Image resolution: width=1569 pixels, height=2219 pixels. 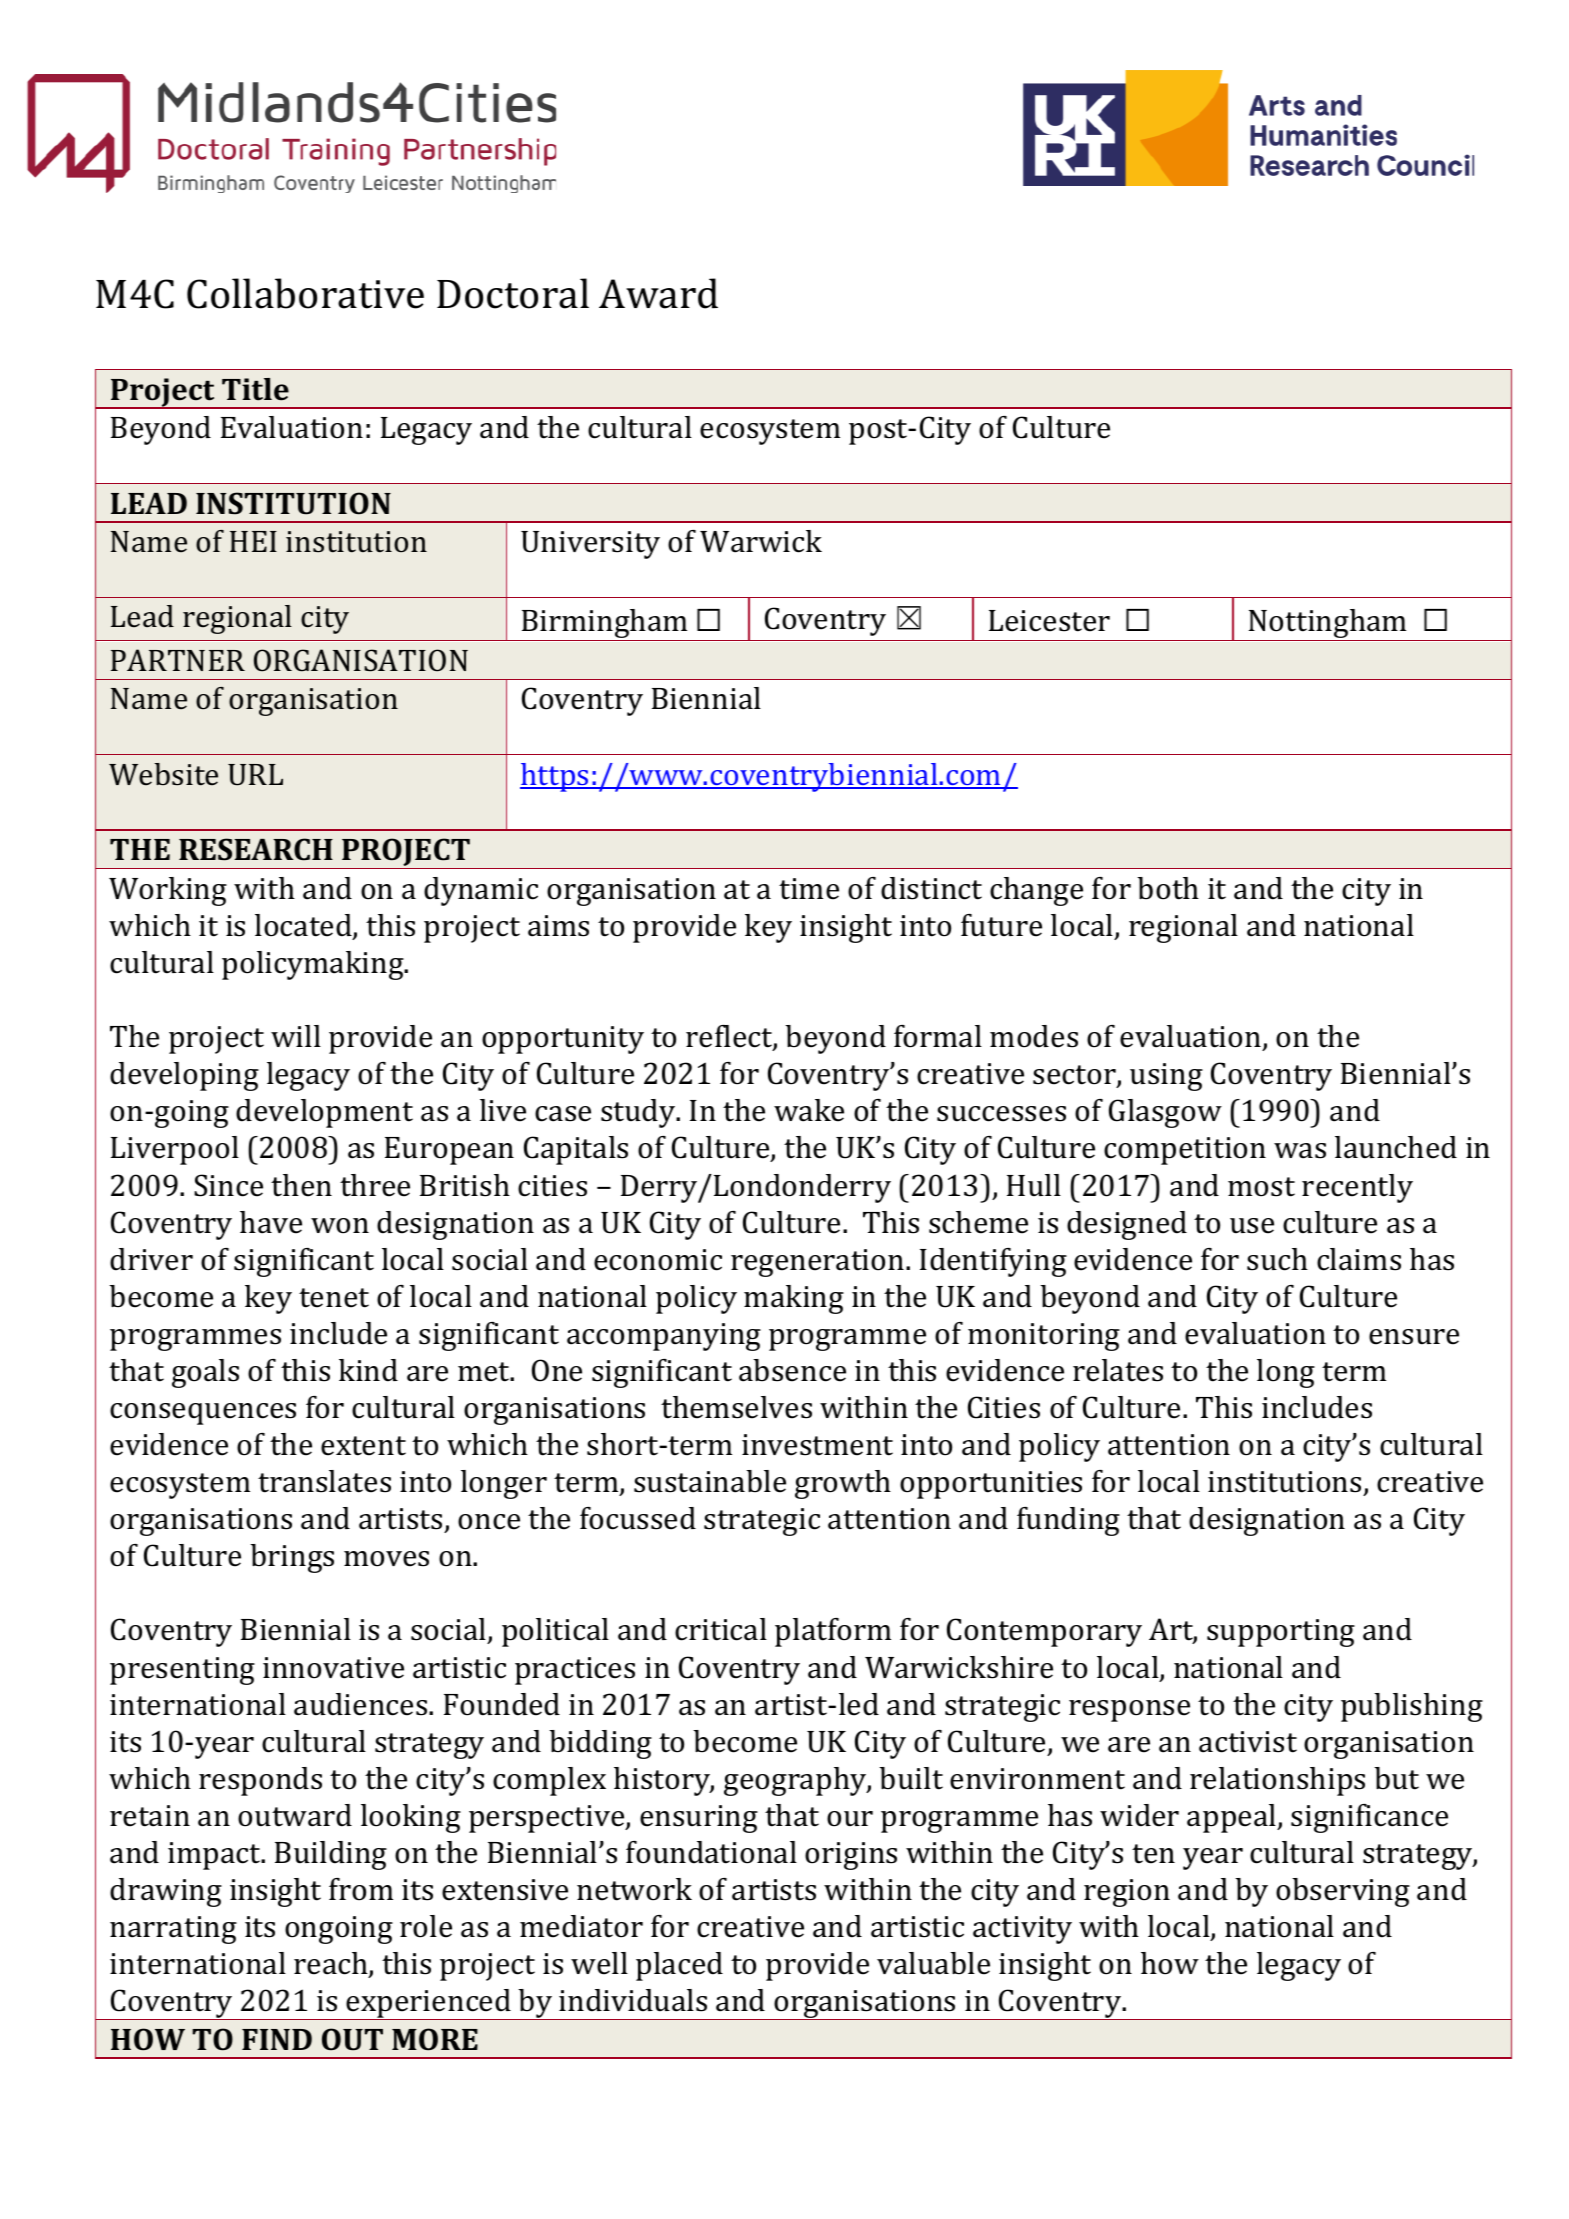 What do you see at coordinates (1343, 1892) in the document?
I see `observing` at bounding box center [1343, 1892].
